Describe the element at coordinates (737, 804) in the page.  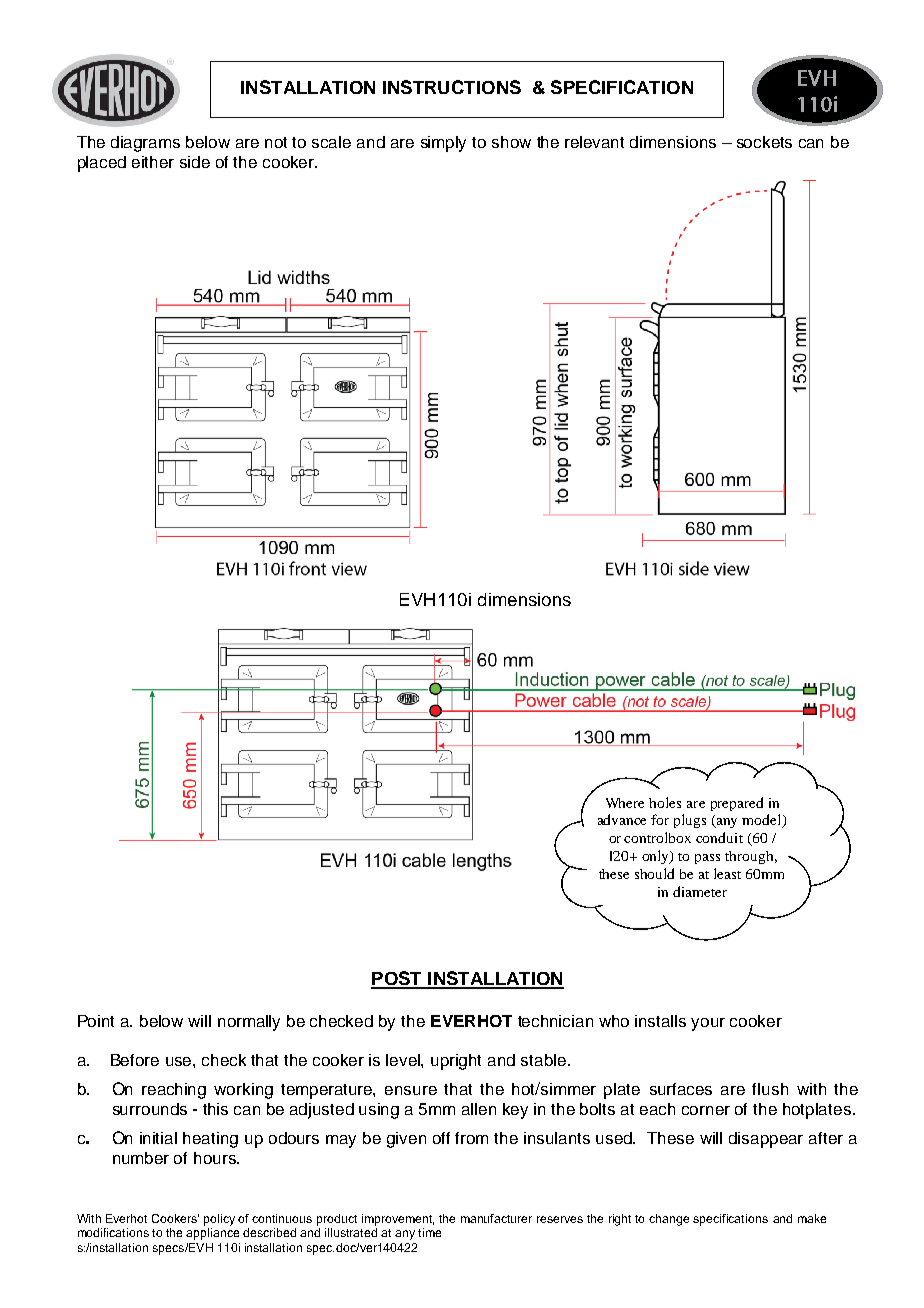
I see `prepared` at that location.
